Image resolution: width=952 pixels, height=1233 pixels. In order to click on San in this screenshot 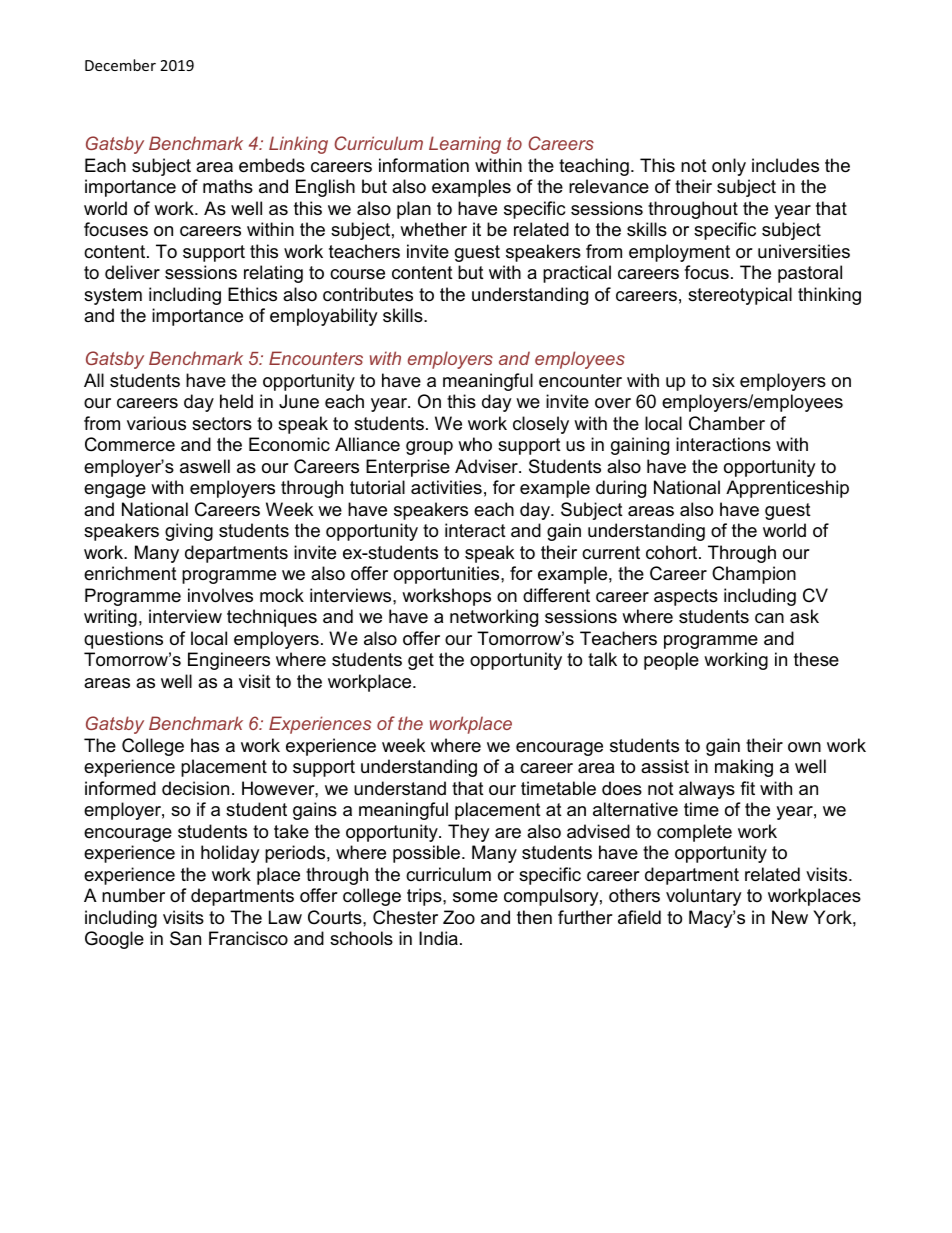, I will do `click(185, 938)`.
